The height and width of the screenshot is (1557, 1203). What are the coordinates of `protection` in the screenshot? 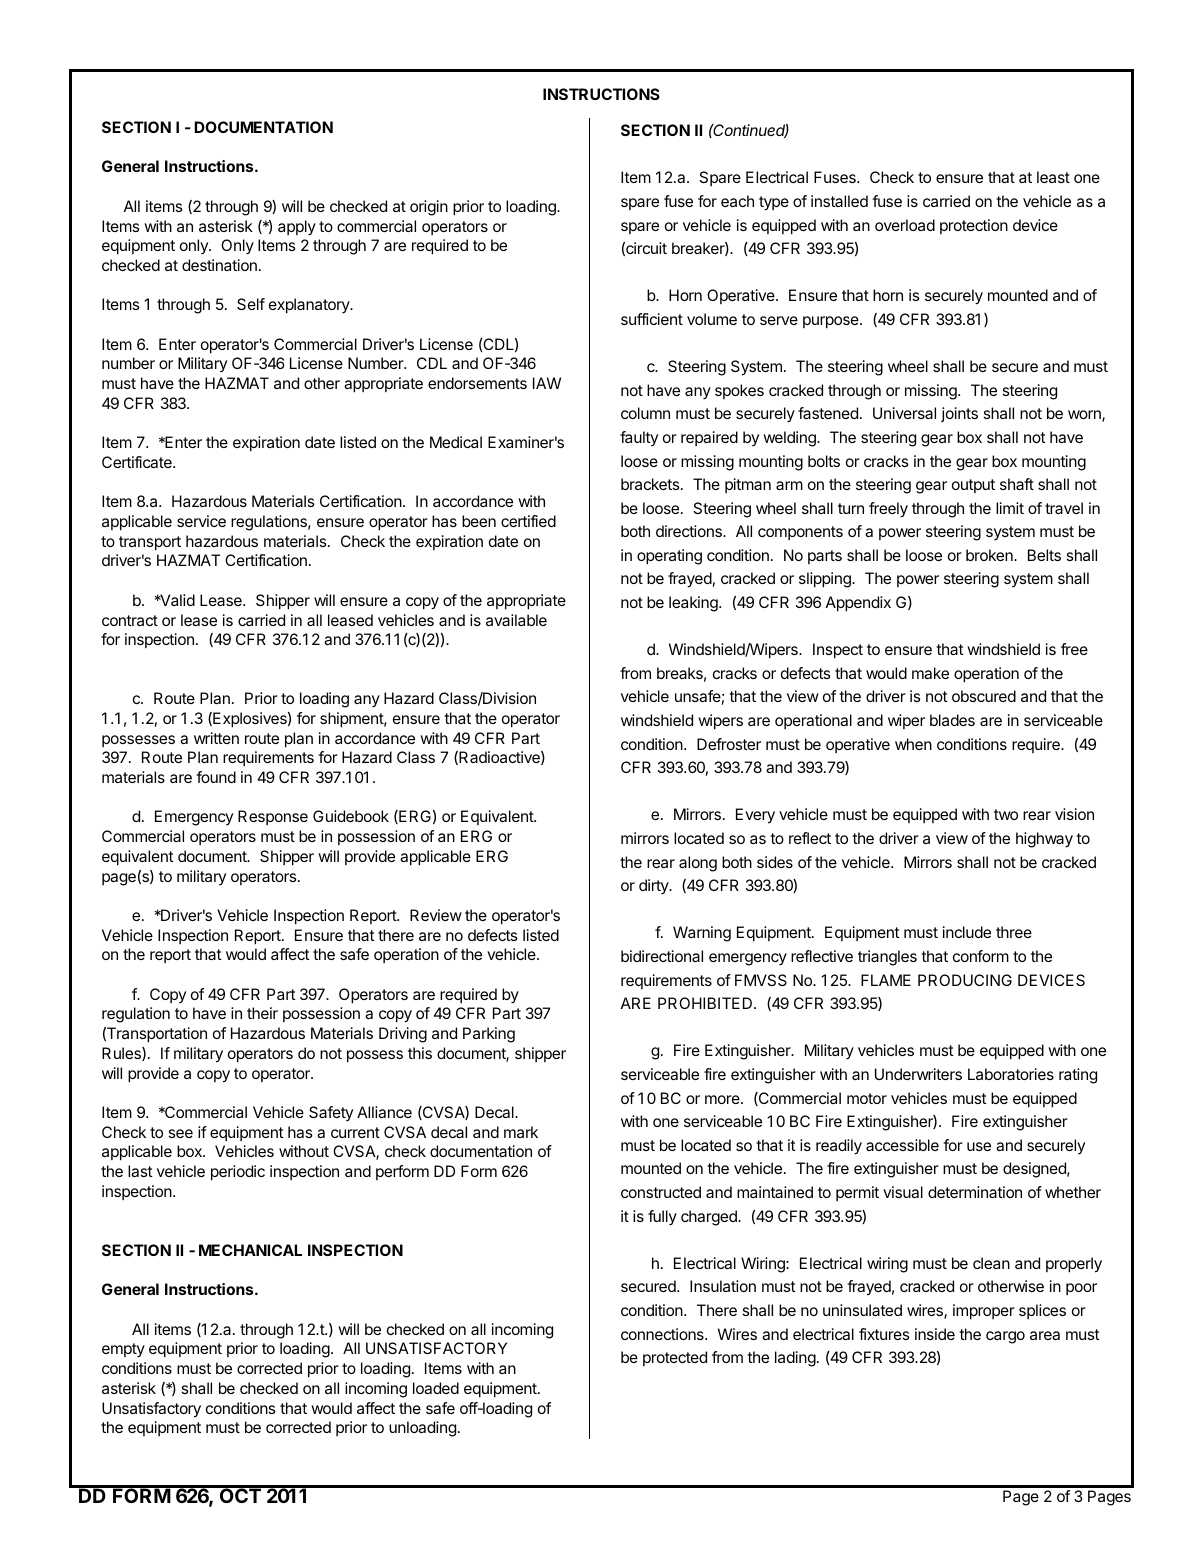 It's located at (974, 226).
